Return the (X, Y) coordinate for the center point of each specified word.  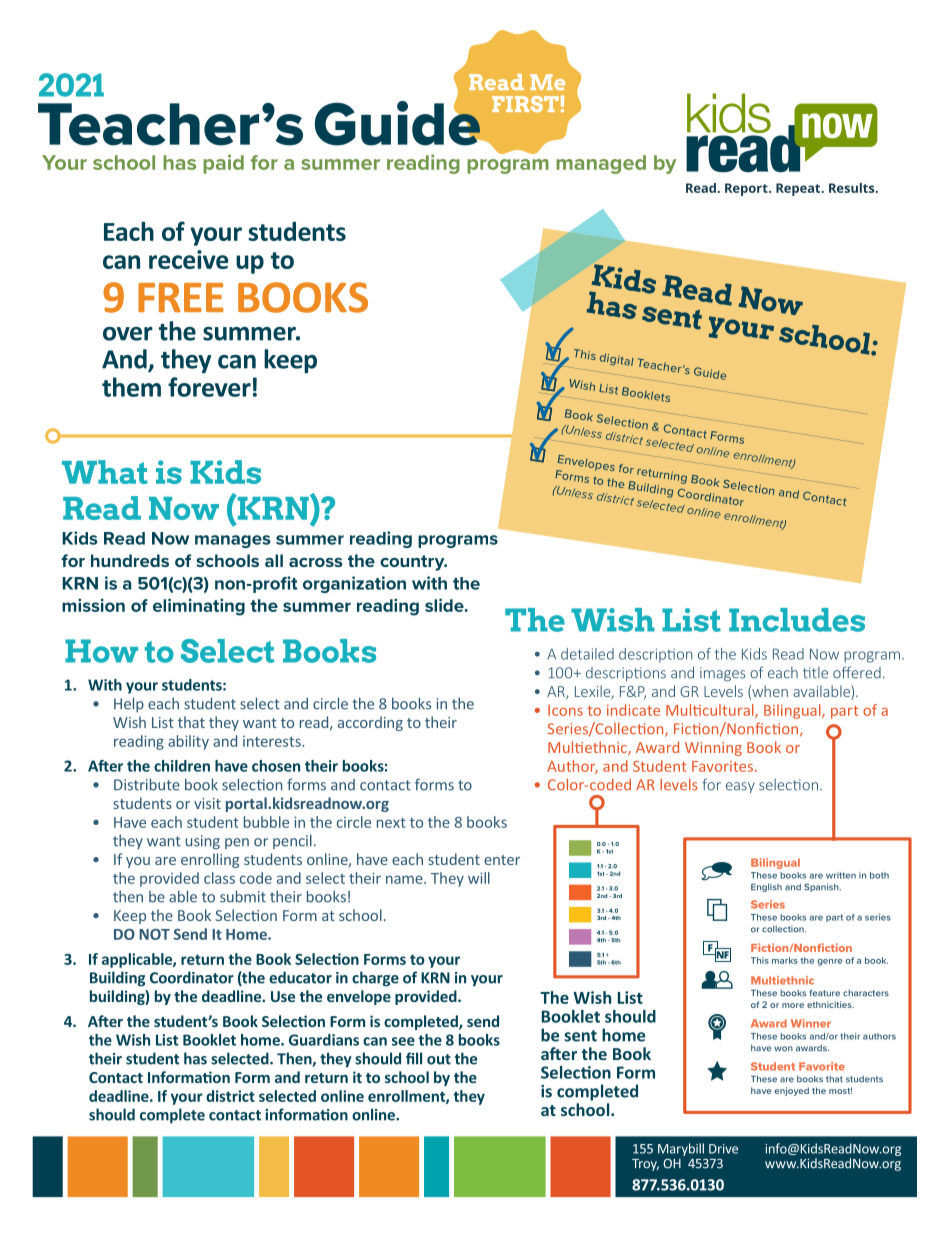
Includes (797, 620)
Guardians (324, 1040)
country (413, 563)
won (783, 1049)
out (439, 1059)
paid (223, 164)
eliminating (199, 607)
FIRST (525, 104)
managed (601, 164)
